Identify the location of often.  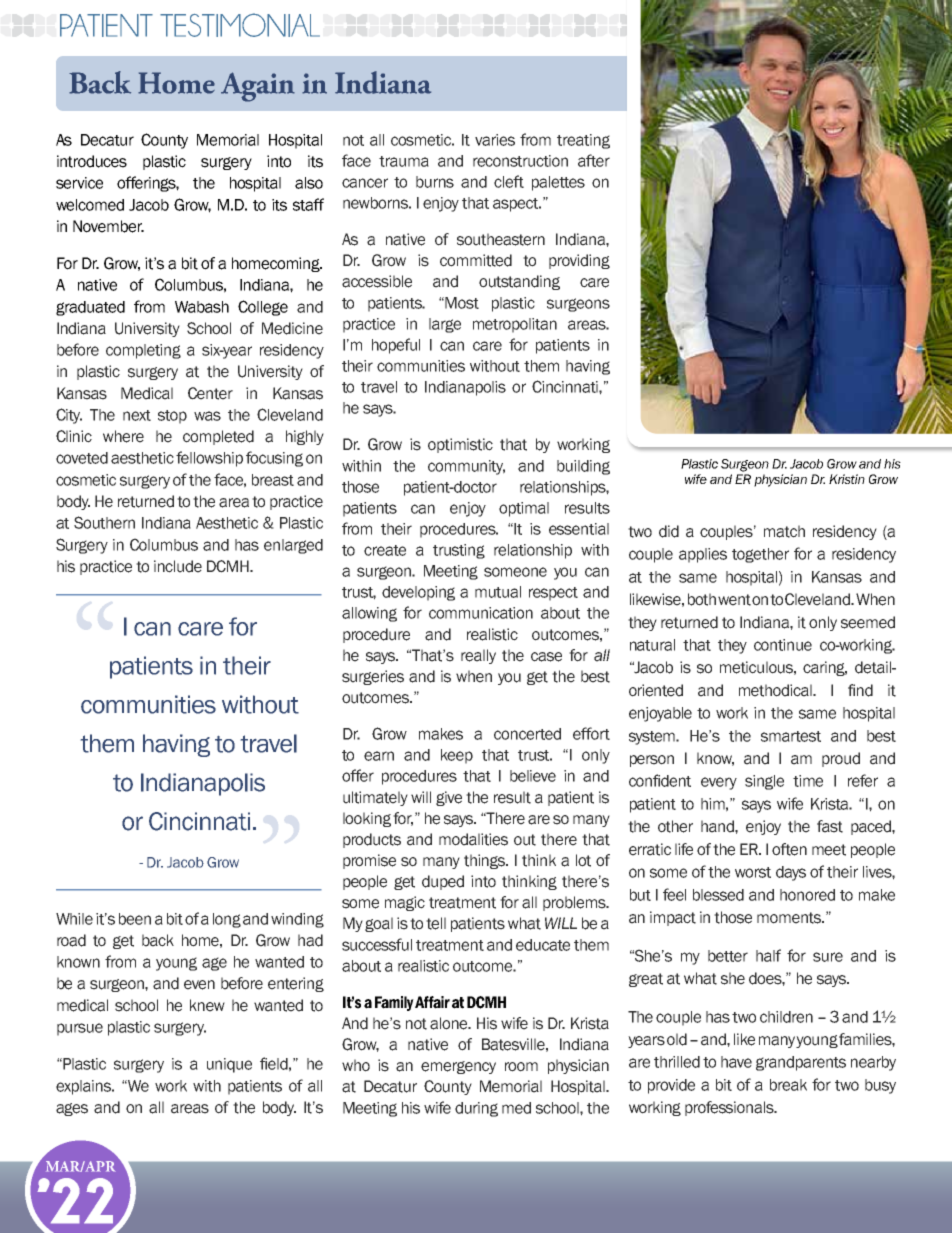
(789, 849).
